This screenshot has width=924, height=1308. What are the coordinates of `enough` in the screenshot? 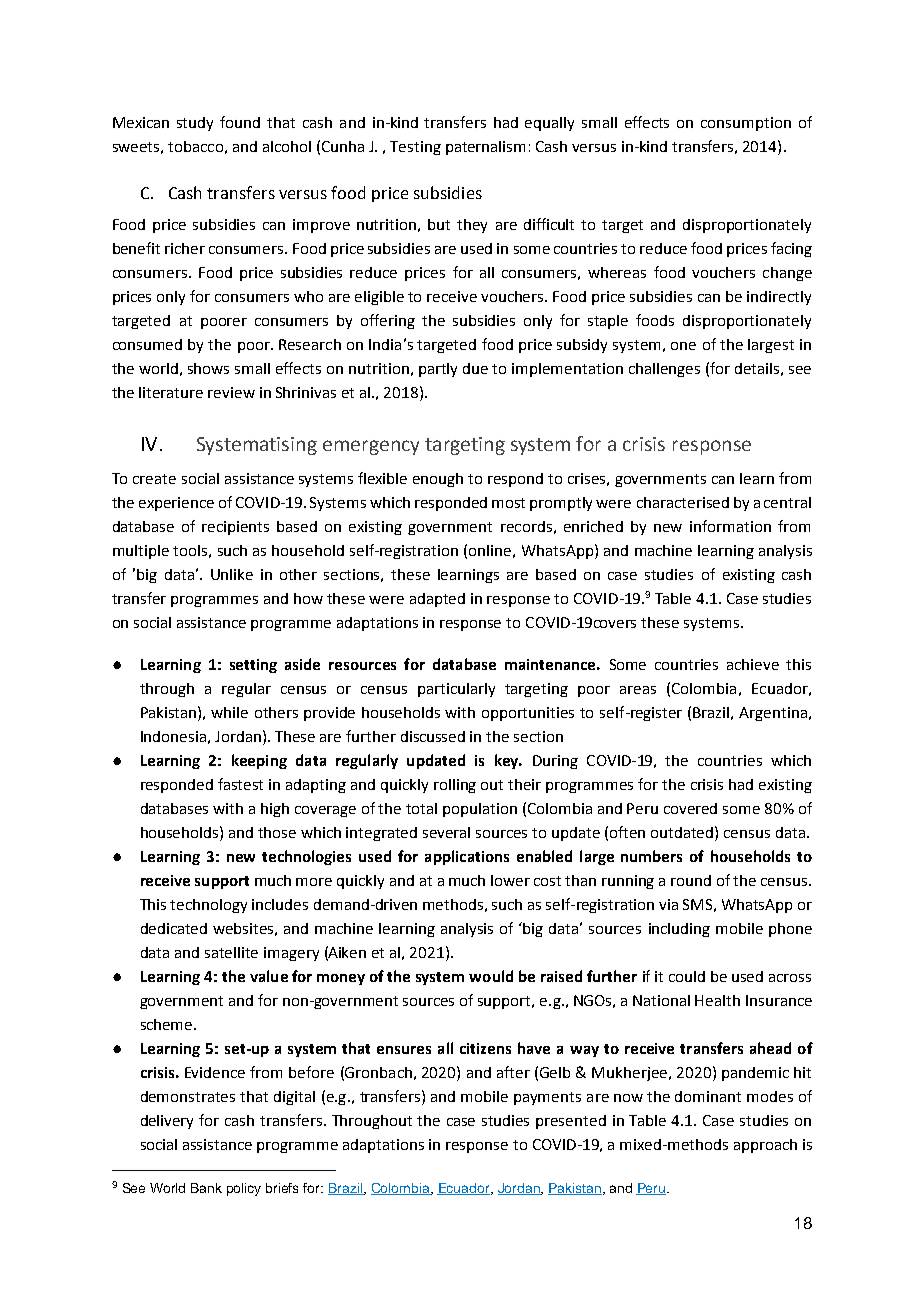 It's located at (438, 480).
